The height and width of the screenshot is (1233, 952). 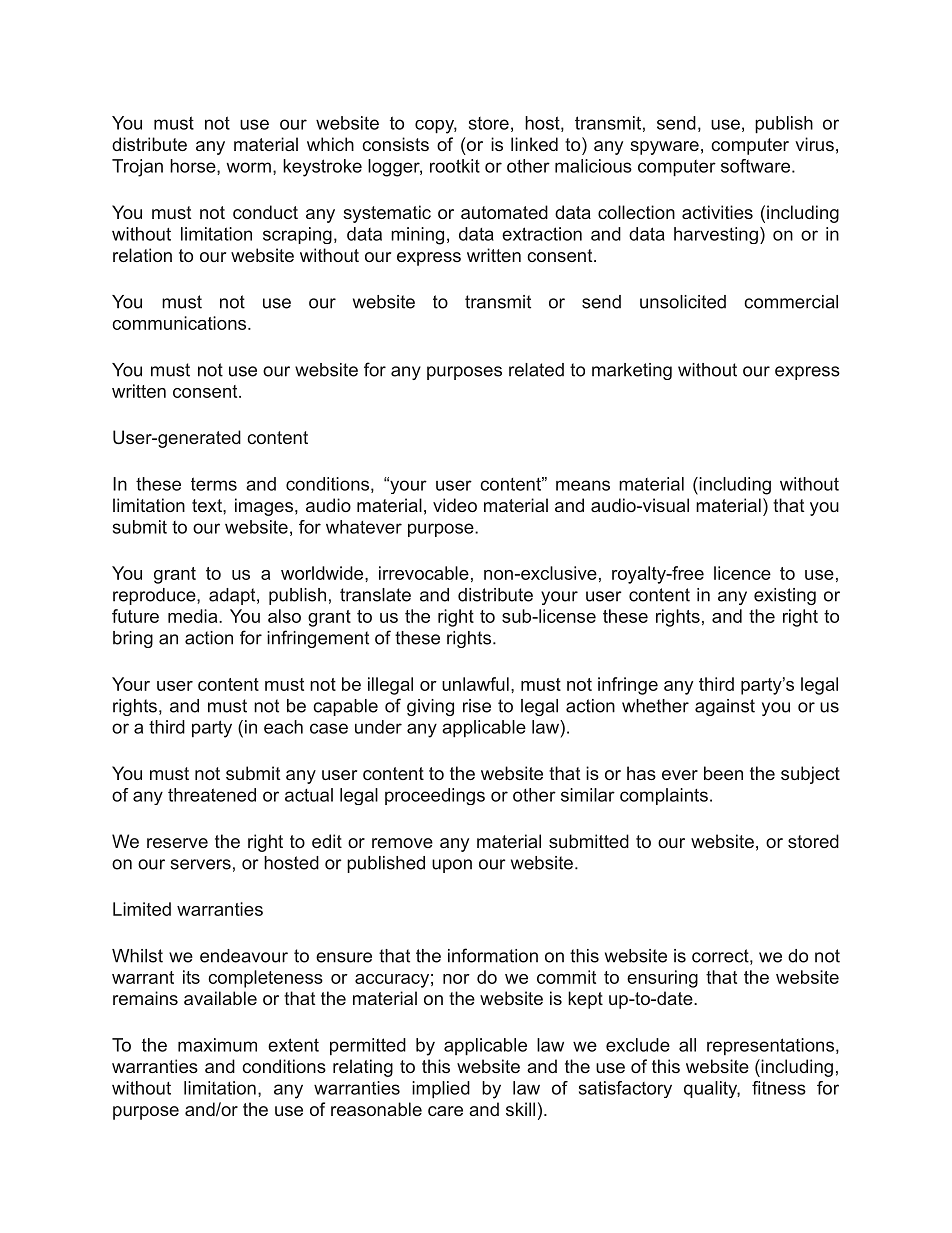 What do you see at coordinates (217, 1045) in the screenshot?
I see `maximum` at bounding box center [217, 1045].
